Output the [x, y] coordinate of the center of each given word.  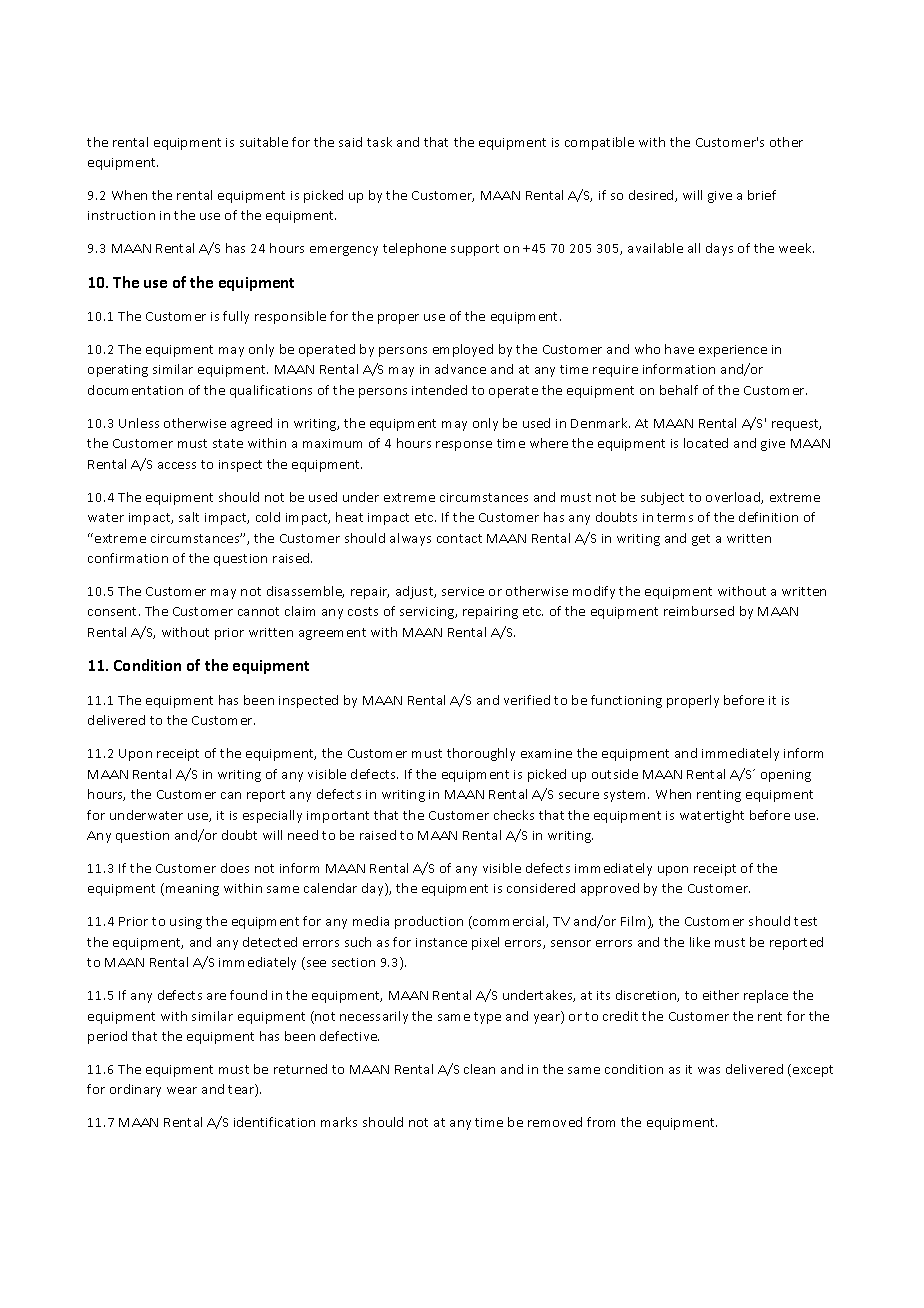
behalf [679, 390]
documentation [135, 390]
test [805, 921]
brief [762, 195]
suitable [264, 142]
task [379, 142]
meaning [192, 890]
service [463, 591]
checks [514, 815]
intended [439, 390]
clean [479, 1069]
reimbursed [699, 611]
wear [182, 1090]
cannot [258, 611]
